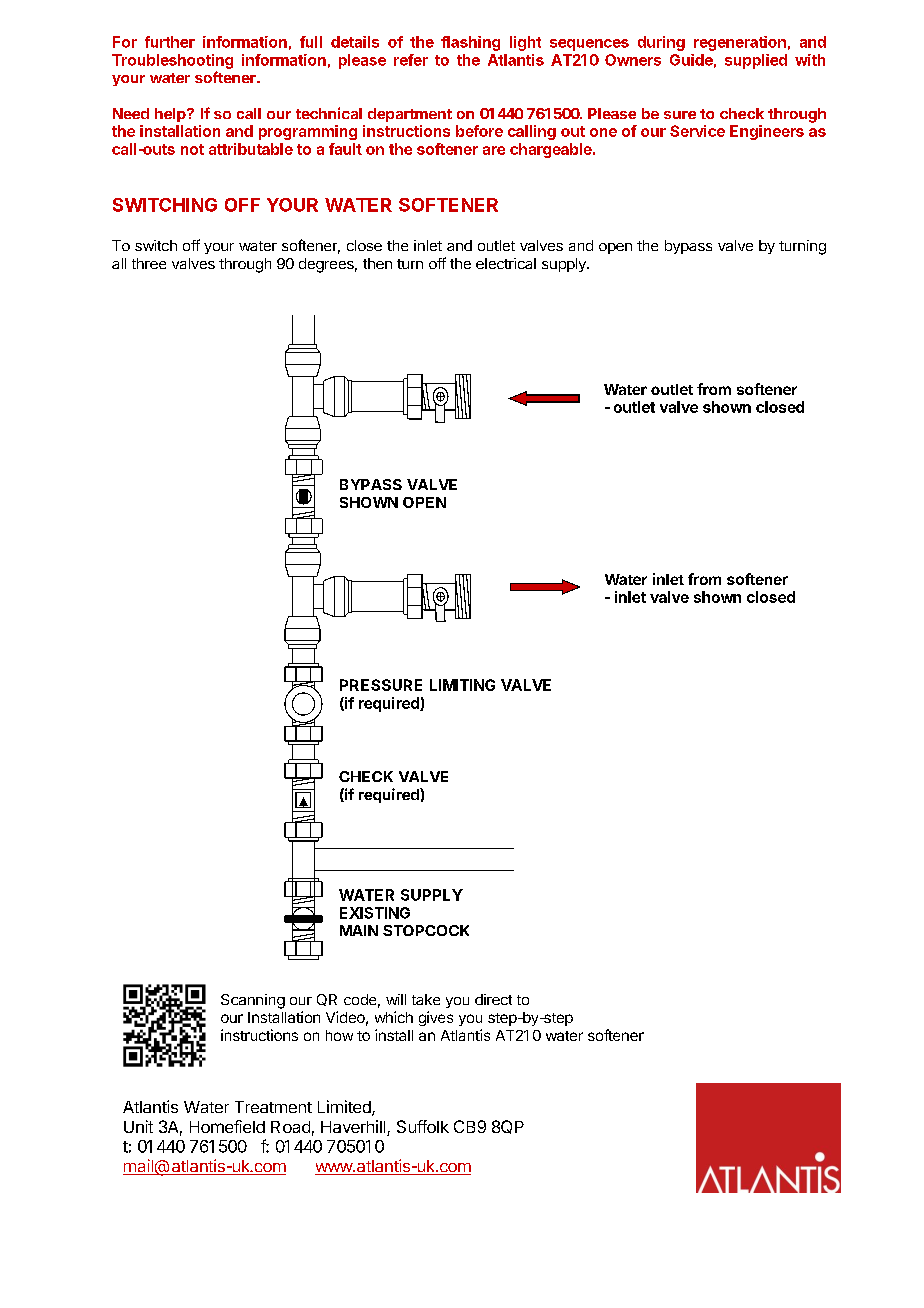 This screenshot has width=924, height=1308. Describe the element at coordinates (426, 930) in the screenshot. I see `STOPCOCK` at that location.
